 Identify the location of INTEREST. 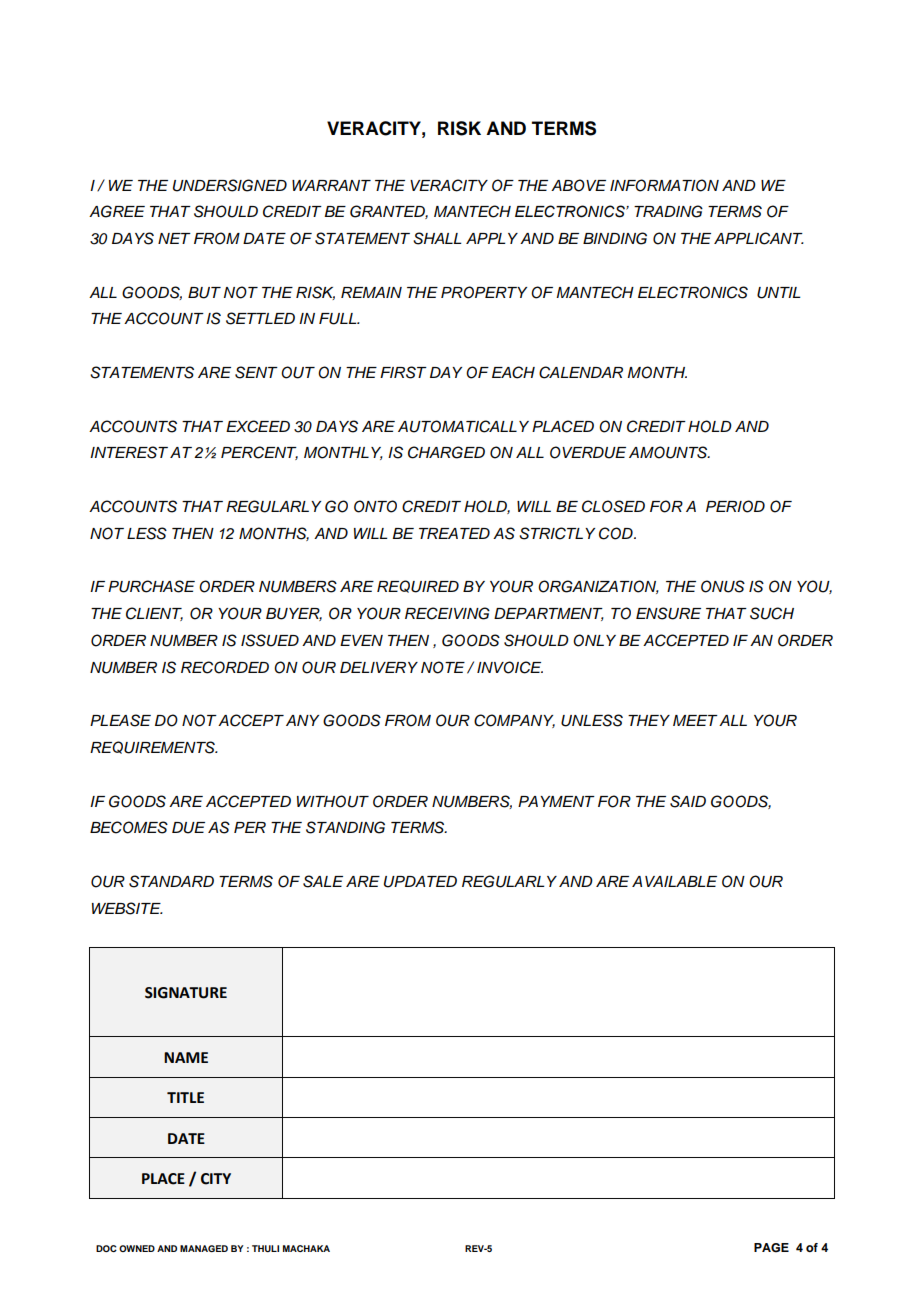
(129, 452).
